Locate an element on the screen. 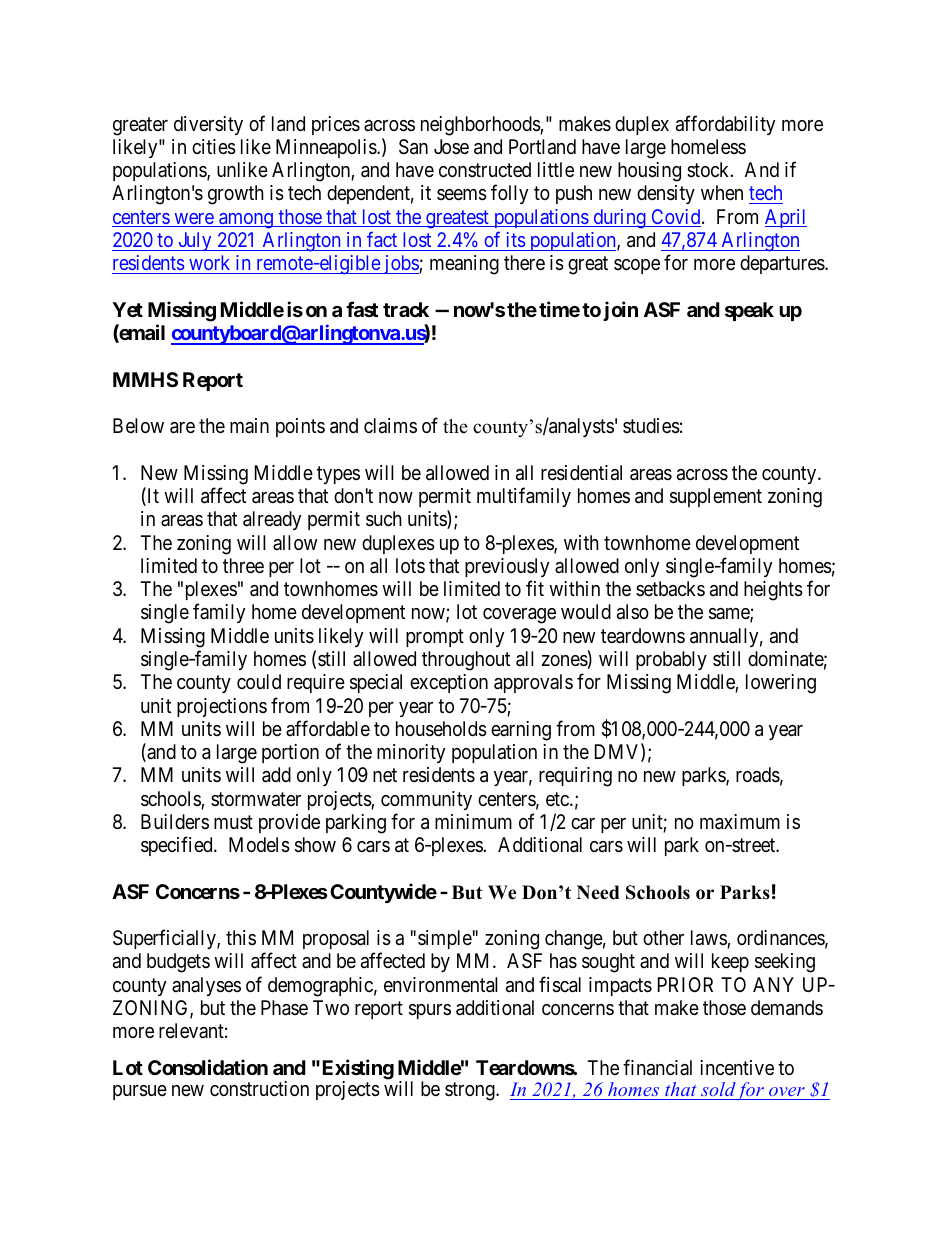 Image resolution: width=952 pixels, height=1233 pixels. maximum is located at coordinates (740, 822).
